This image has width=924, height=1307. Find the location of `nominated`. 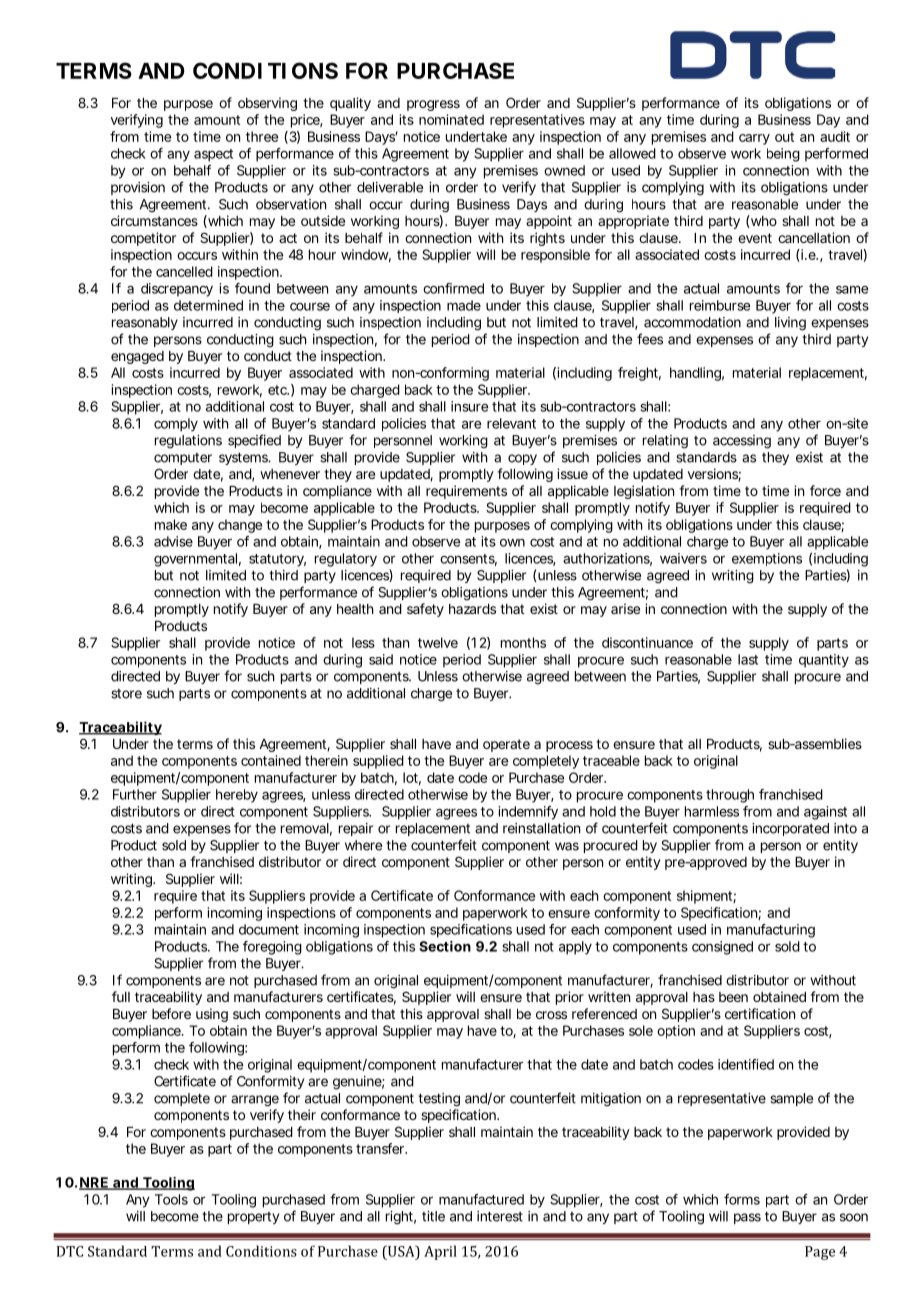

nominated is located at coordinates (451, 119).
